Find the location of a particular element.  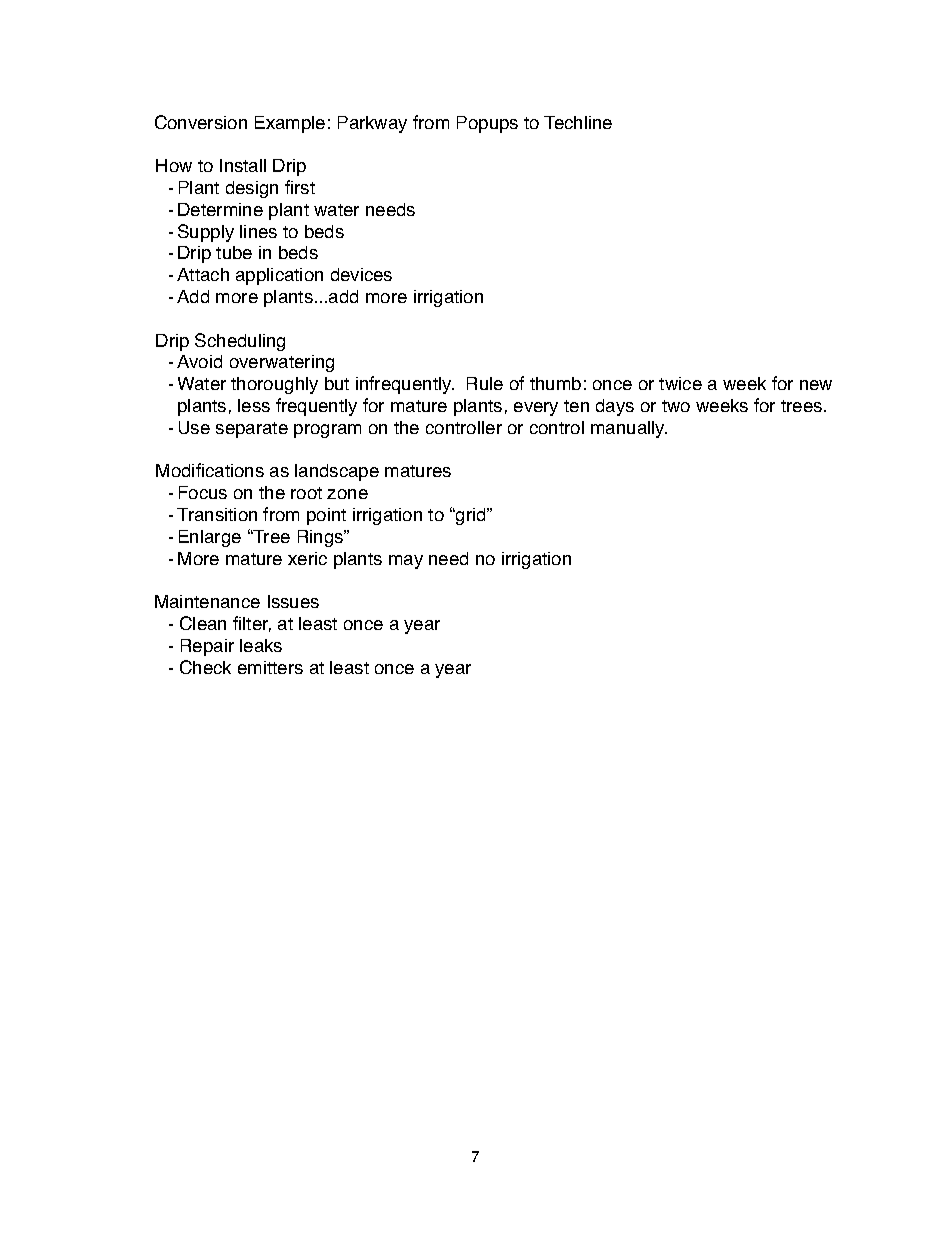

Example is located at coordinates (290, 124).
